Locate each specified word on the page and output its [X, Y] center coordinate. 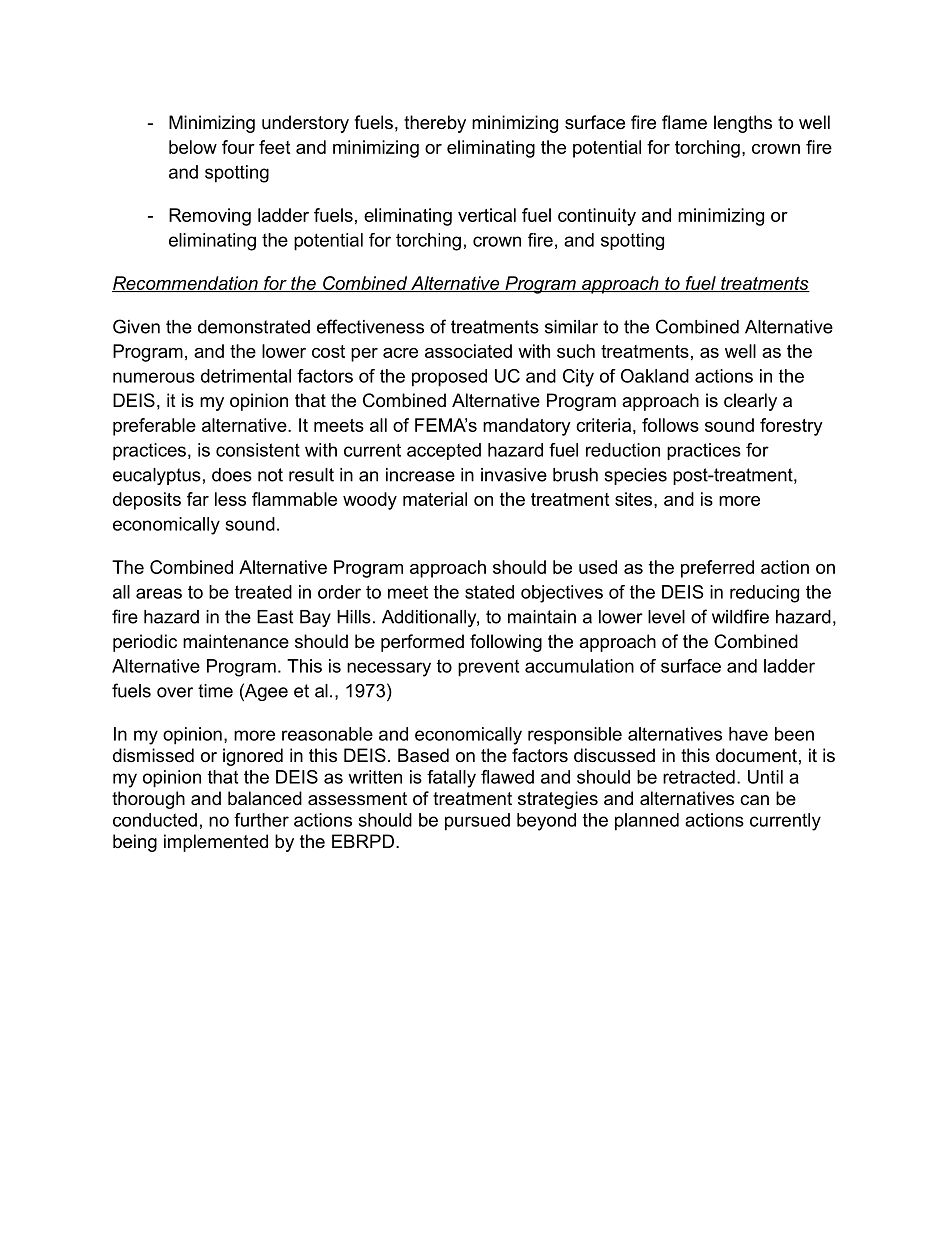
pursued [477, 822]
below [193, 147]
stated [489, 592]
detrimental [246, 376]
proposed [449, 378]
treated [263, 592]
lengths [743, 124]
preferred [717, 569]
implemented [216, 843]
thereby [435, 124]
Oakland [655, 376]
